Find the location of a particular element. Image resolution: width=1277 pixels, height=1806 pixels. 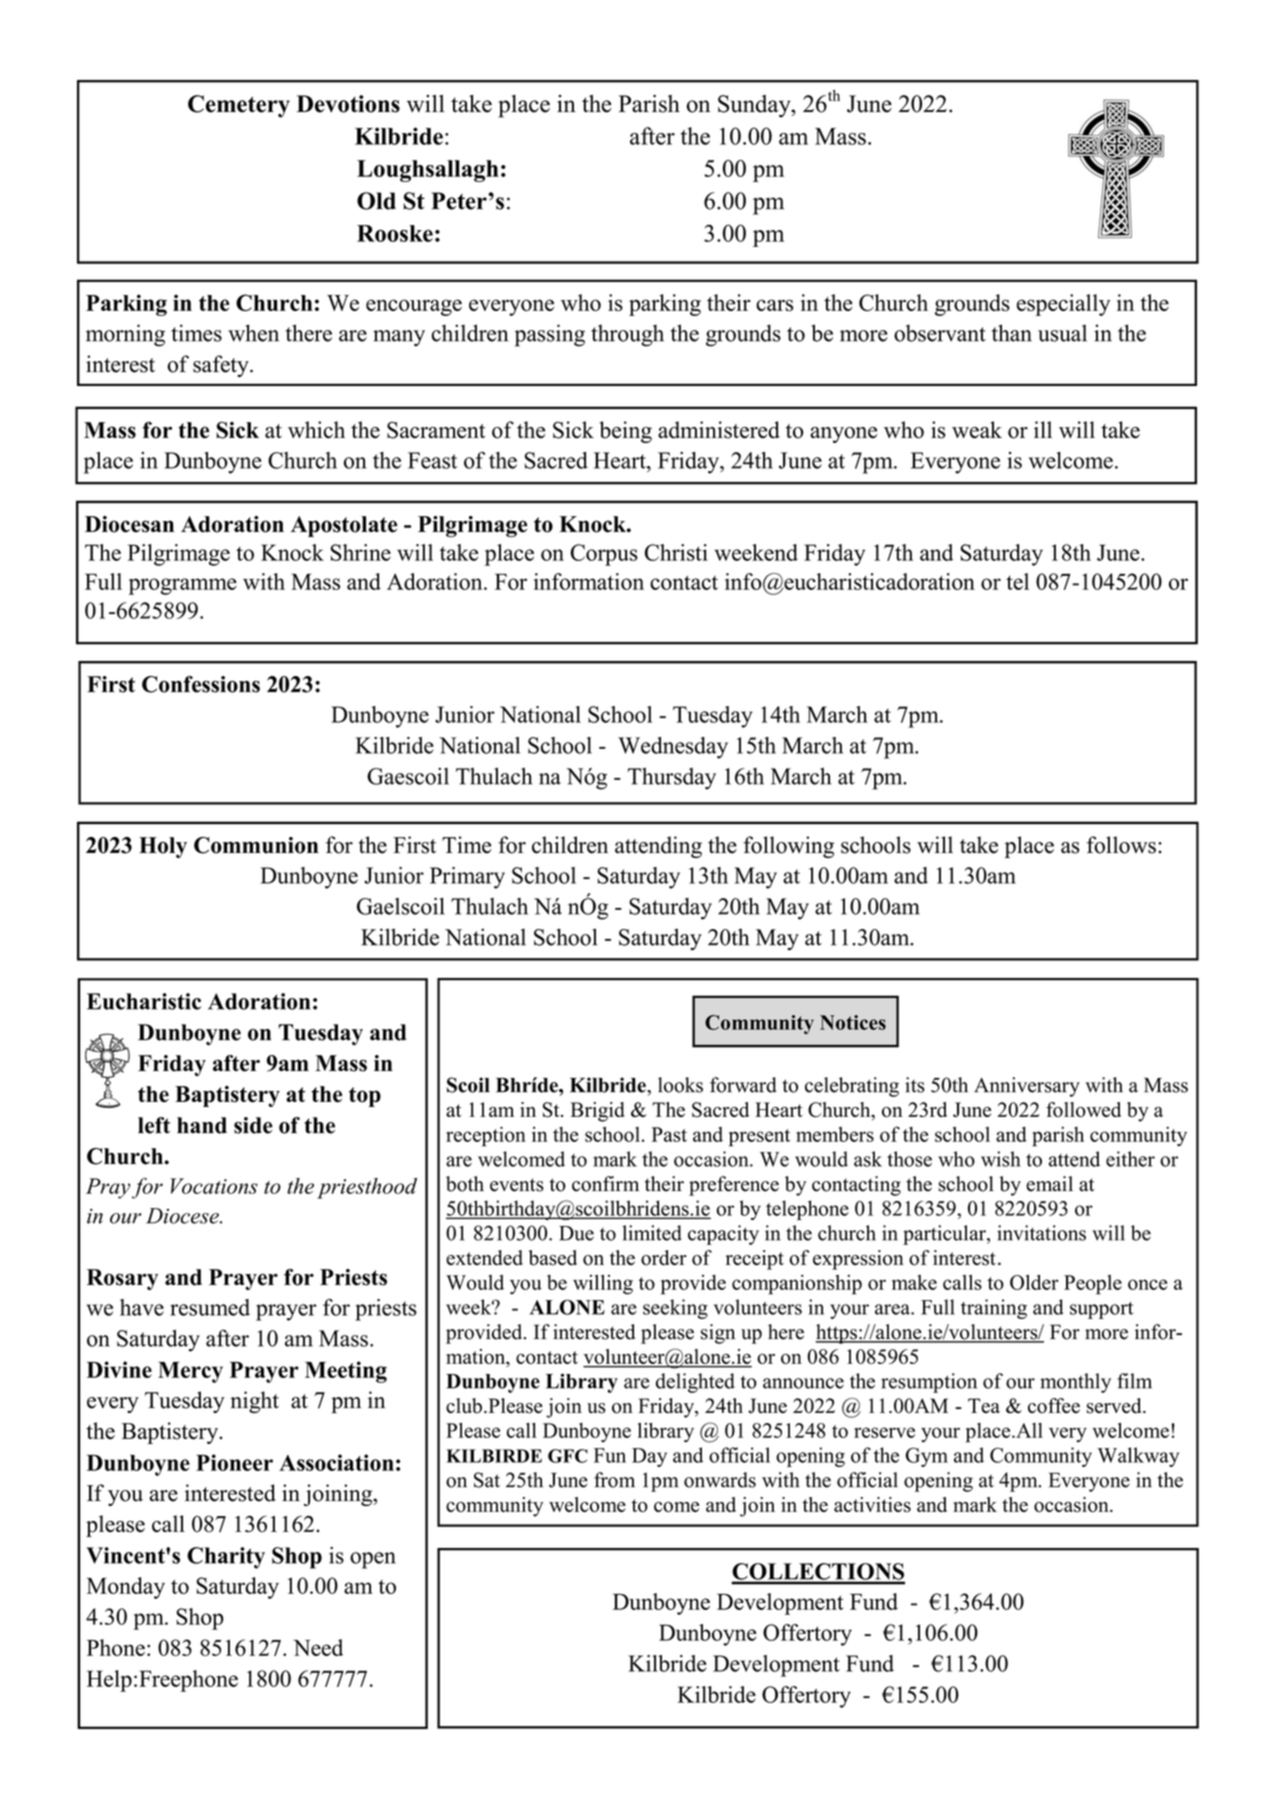

side is located at coordinates (253, 1125).
